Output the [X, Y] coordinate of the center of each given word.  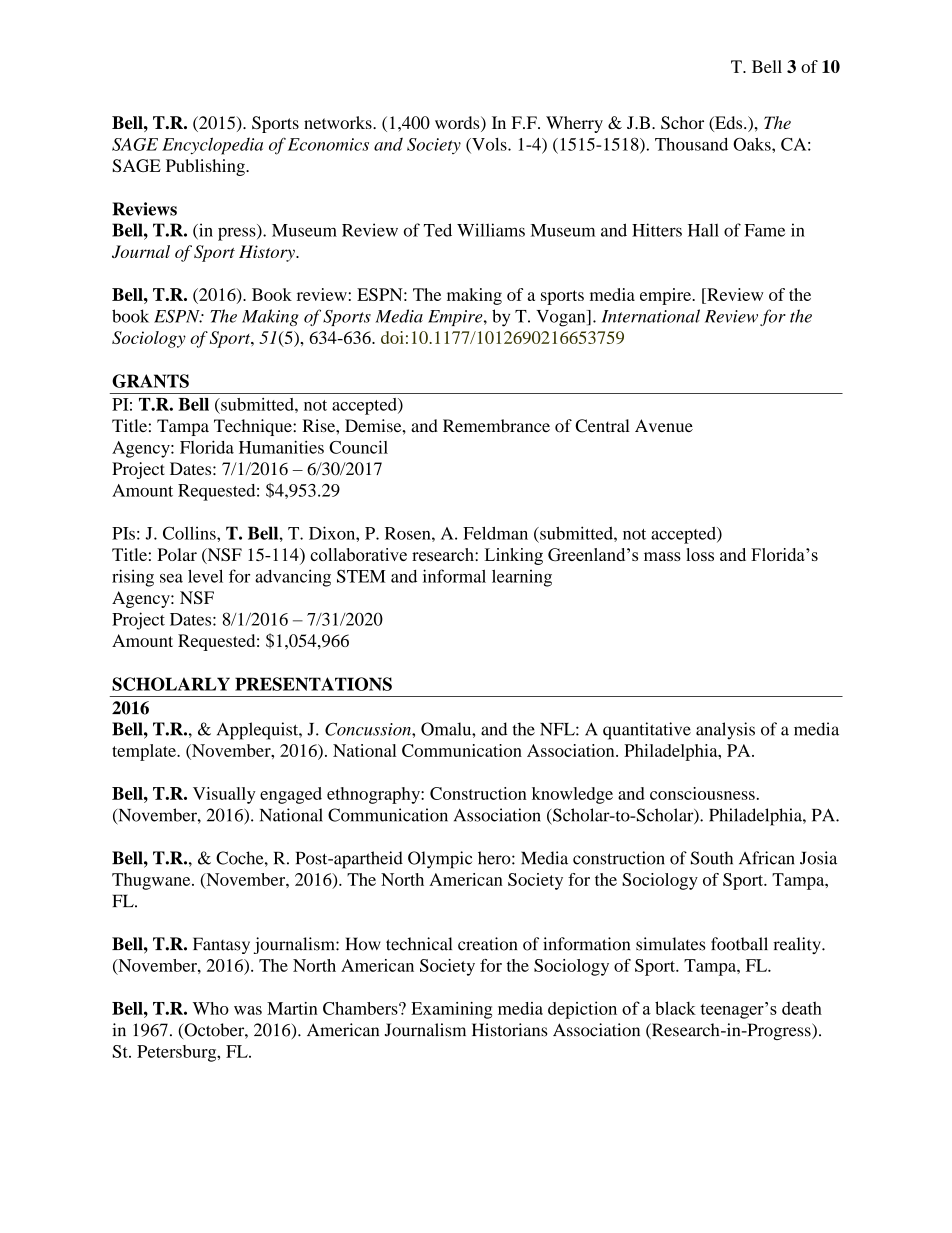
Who [211, 1008]
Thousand [691, 144]
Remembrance [496, 425]
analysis [725, 731]
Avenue [664, 425]
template [145, 752]
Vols [489, 145]
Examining [451, 1010]
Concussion [369, 729]
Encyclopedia [212, 146]
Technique [254, 427]
